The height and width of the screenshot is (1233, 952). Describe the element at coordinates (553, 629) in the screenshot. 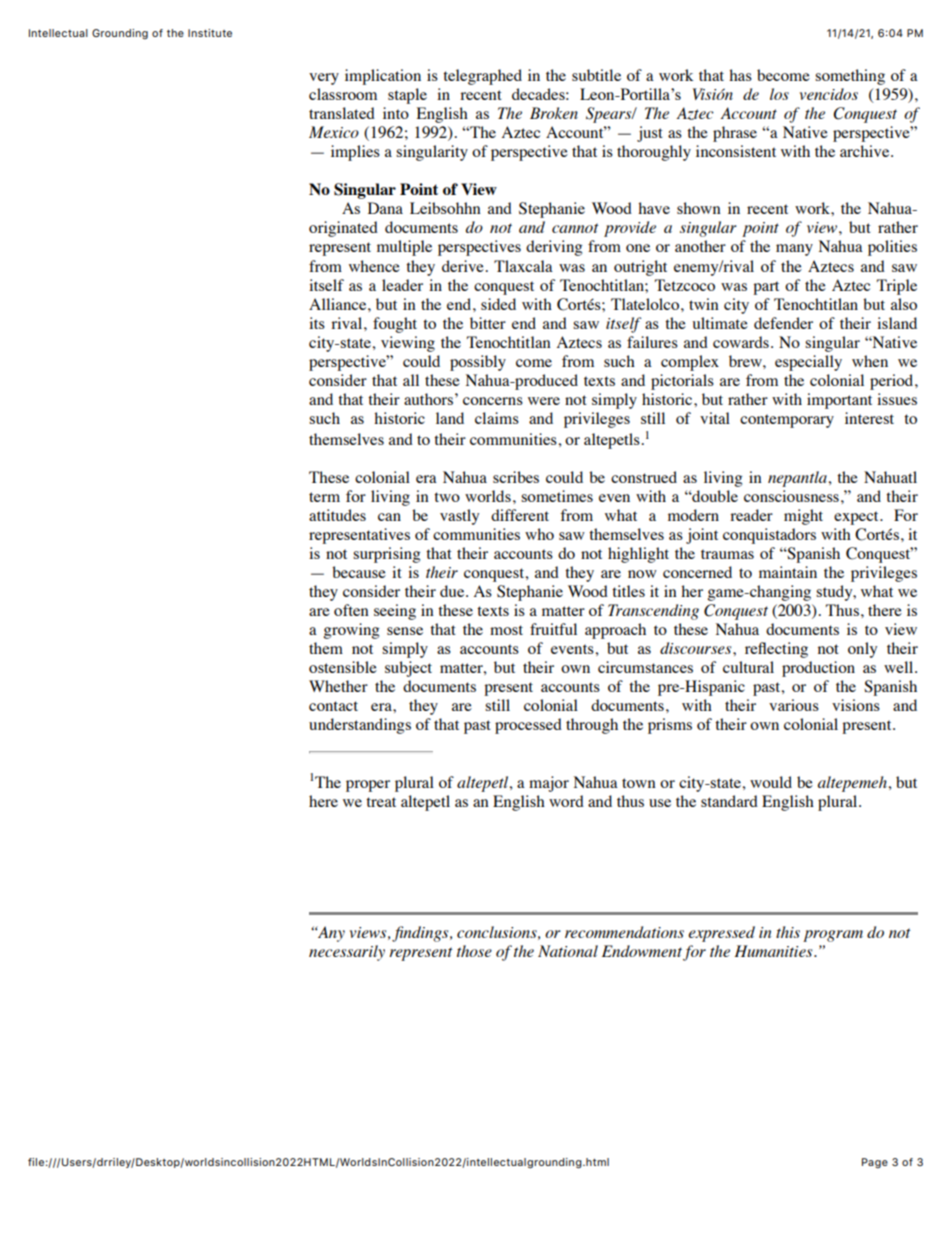

I see `fruitful` at that location.
